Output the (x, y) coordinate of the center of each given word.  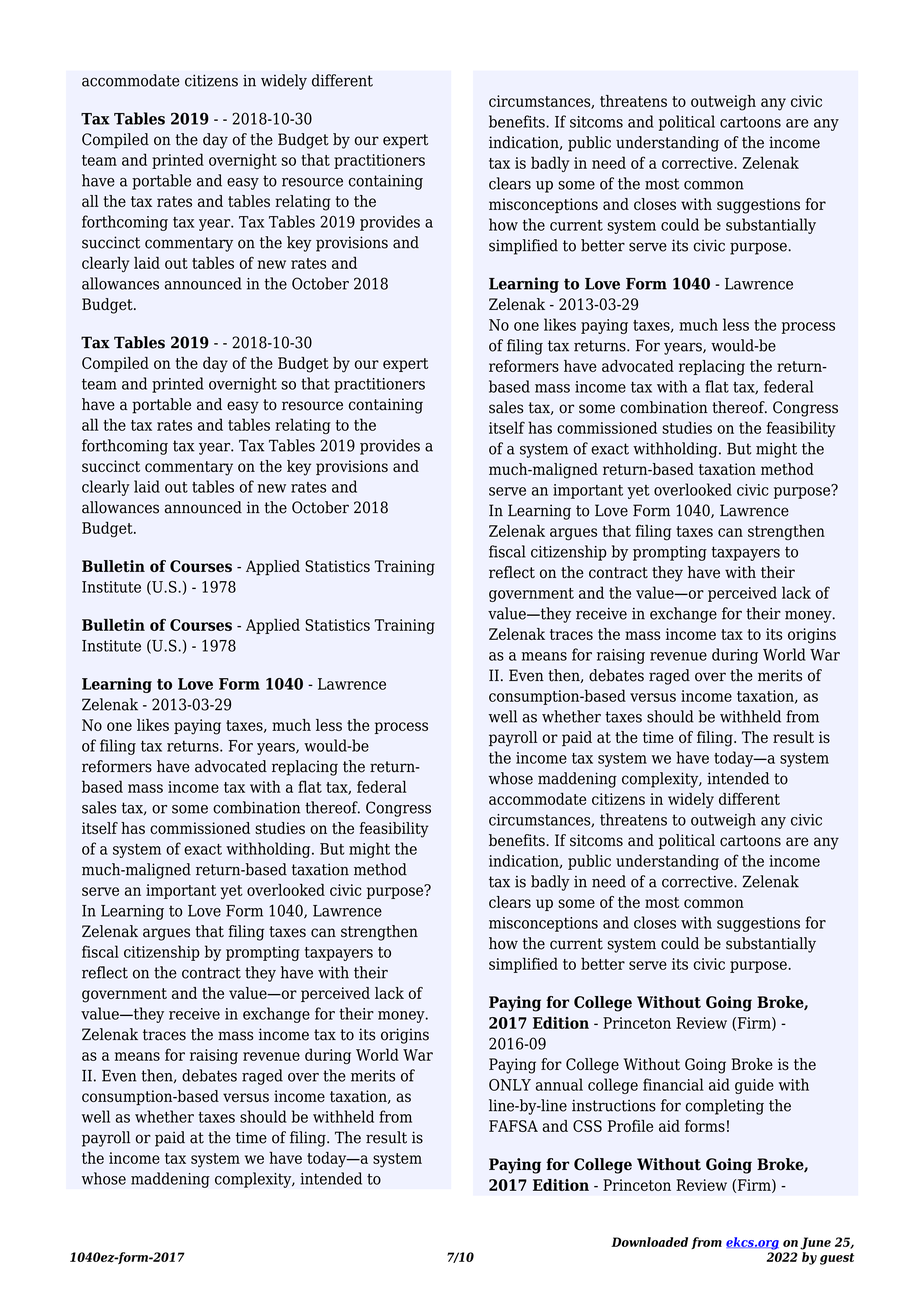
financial (673, 1084)
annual (559, 1084)
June (815, 1243)
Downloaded (649, 1242)
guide (754, 1086)
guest (837, 1259)
